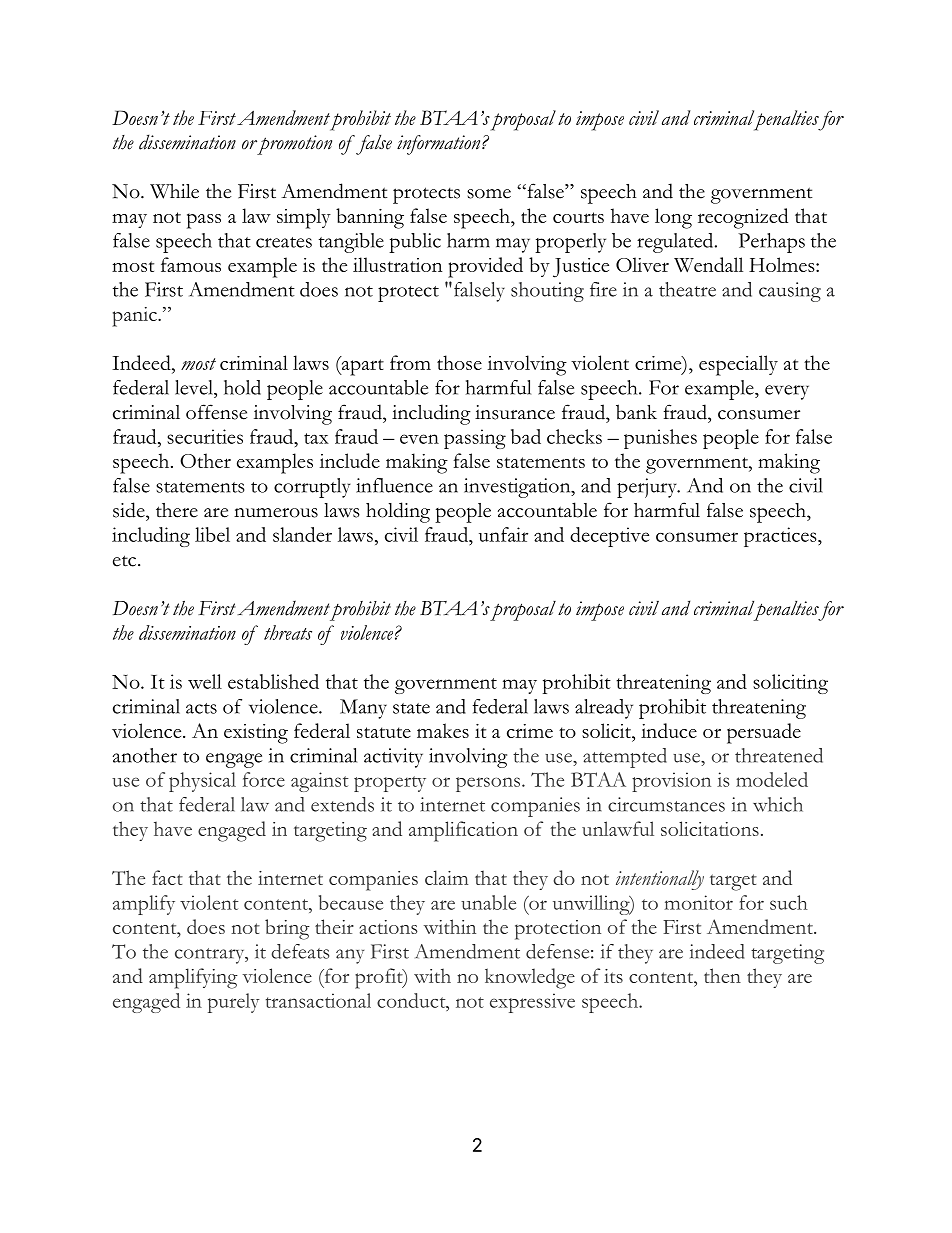 This screenshot has width=952, height=1233. What do you see at coordinates (440, 145) in the screenshot?
I see `information` at bounding box center [440, 145].
